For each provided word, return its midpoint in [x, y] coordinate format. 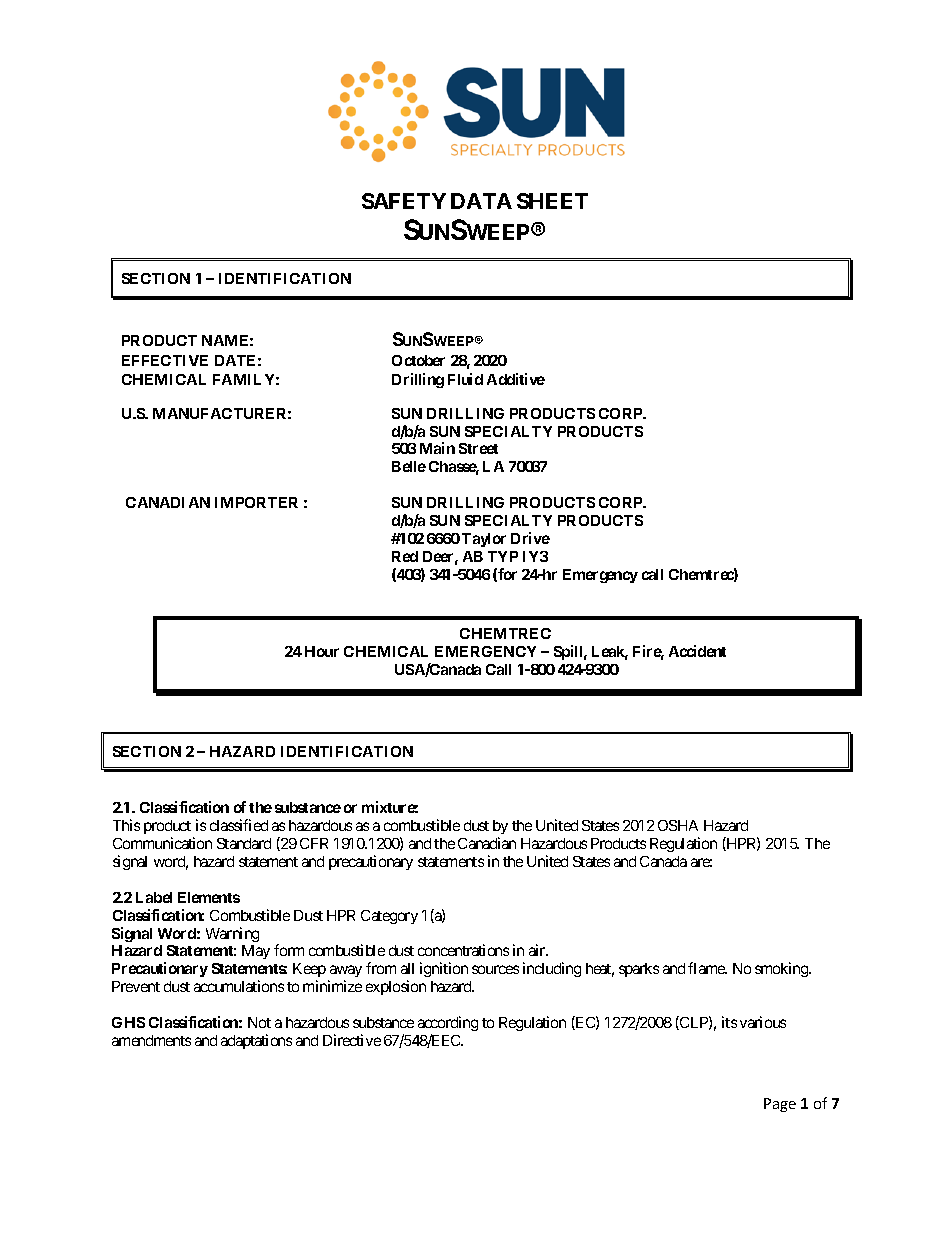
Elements [209, 897]
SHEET [552, 201]
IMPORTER [256, 502]
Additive [516, 379]
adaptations [256, 1041]
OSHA [678, 825]
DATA [481, 201]
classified [239, 825]
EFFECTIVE [165, 360]
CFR [314, 843]
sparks [639, 970]
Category [389, 917]
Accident [697, 651]
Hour [322, 651]
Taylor [484, 540]
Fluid [465, 379]
